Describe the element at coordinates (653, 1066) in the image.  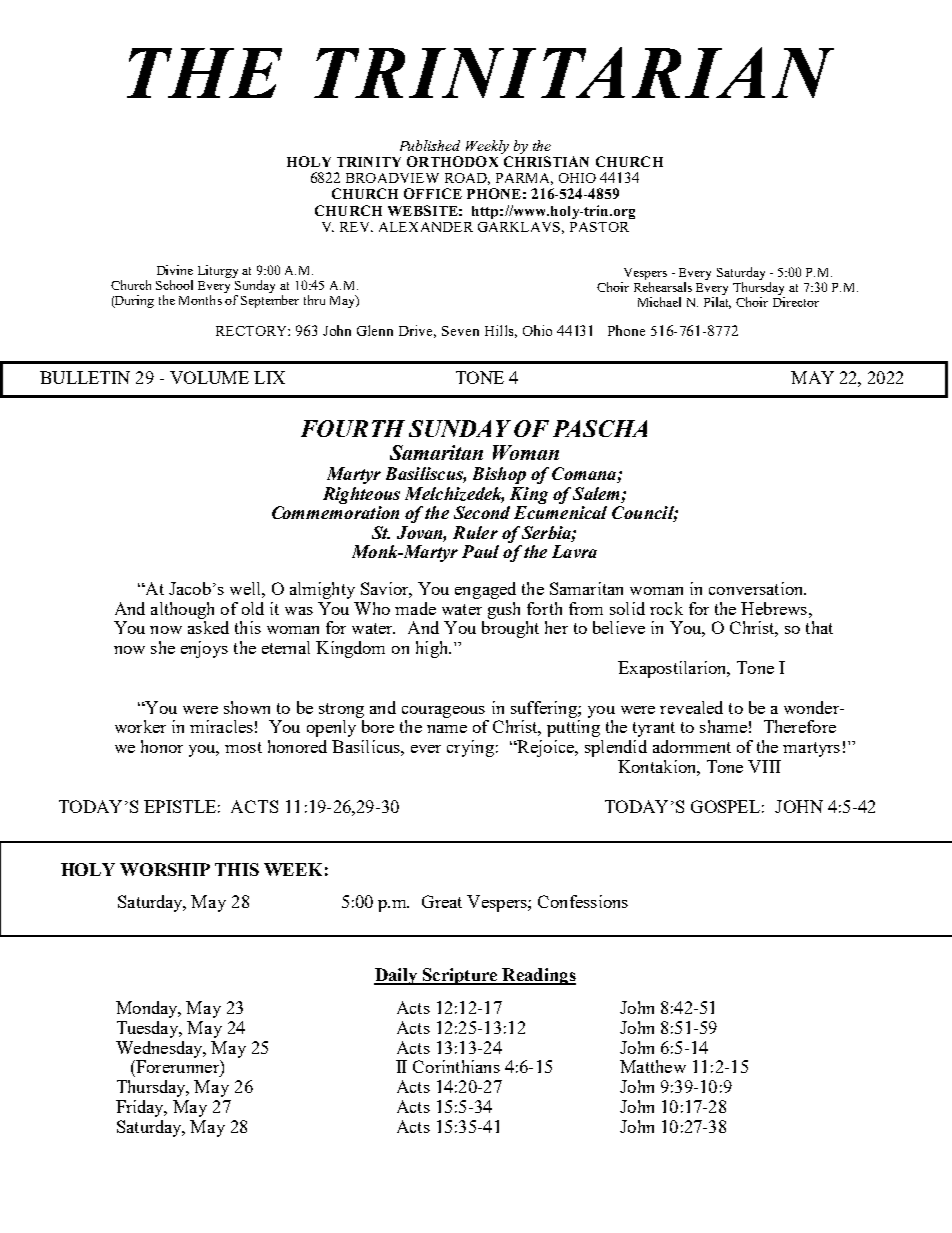
I see `Matthew` at that location.
